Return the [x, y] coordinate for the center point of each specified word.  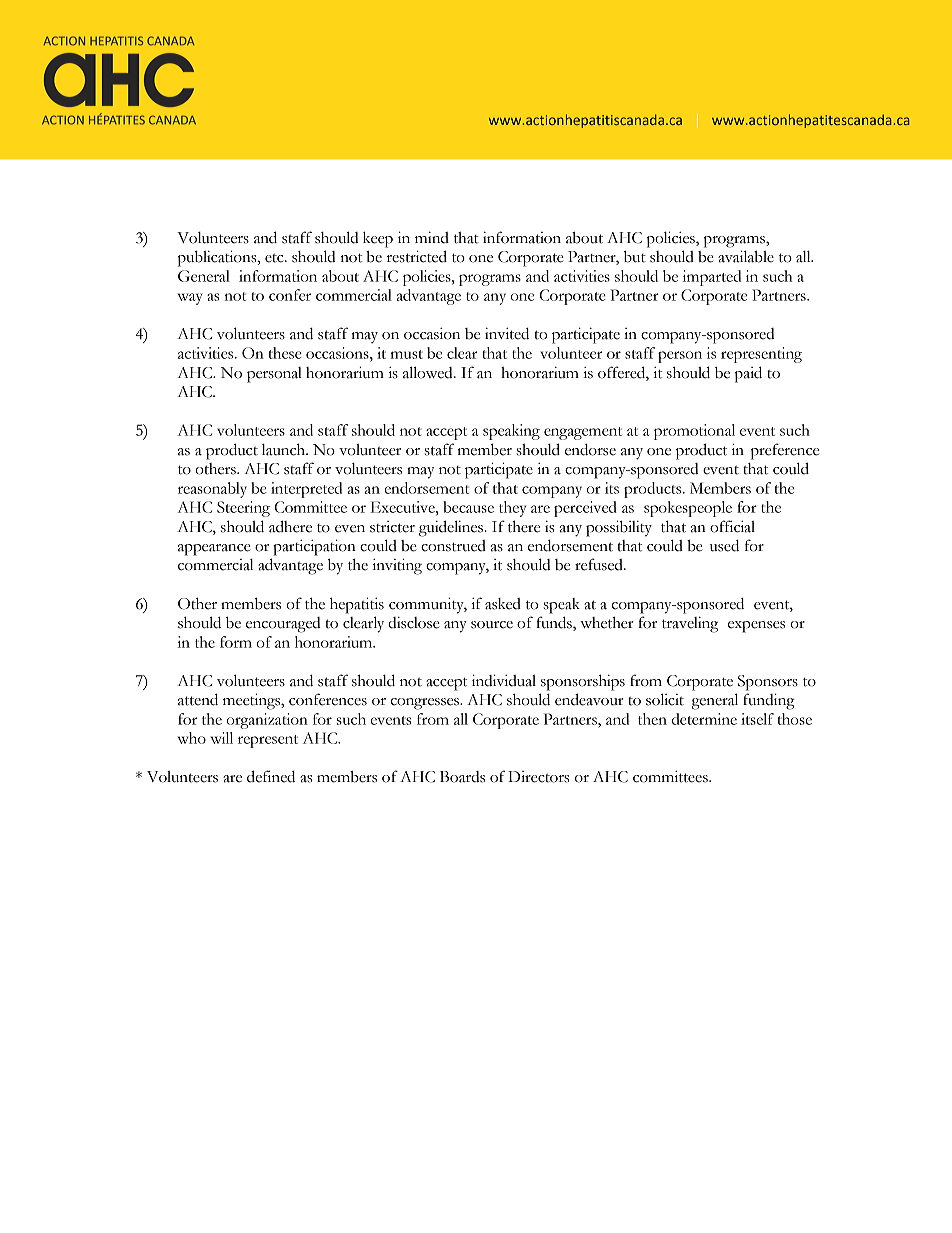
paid [748, 374]
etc [275, 258]
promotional [694, 432]
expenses [756, 627]
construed [453, 546]
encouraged [283, 625]
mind [432, 238]
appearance [214, 550]
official [732, 526]
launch [284, 449]
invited [507, 334]
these [285, 353]
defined [271, 776]
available [746, 256]
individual [504, 680]
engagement [583, 433]
